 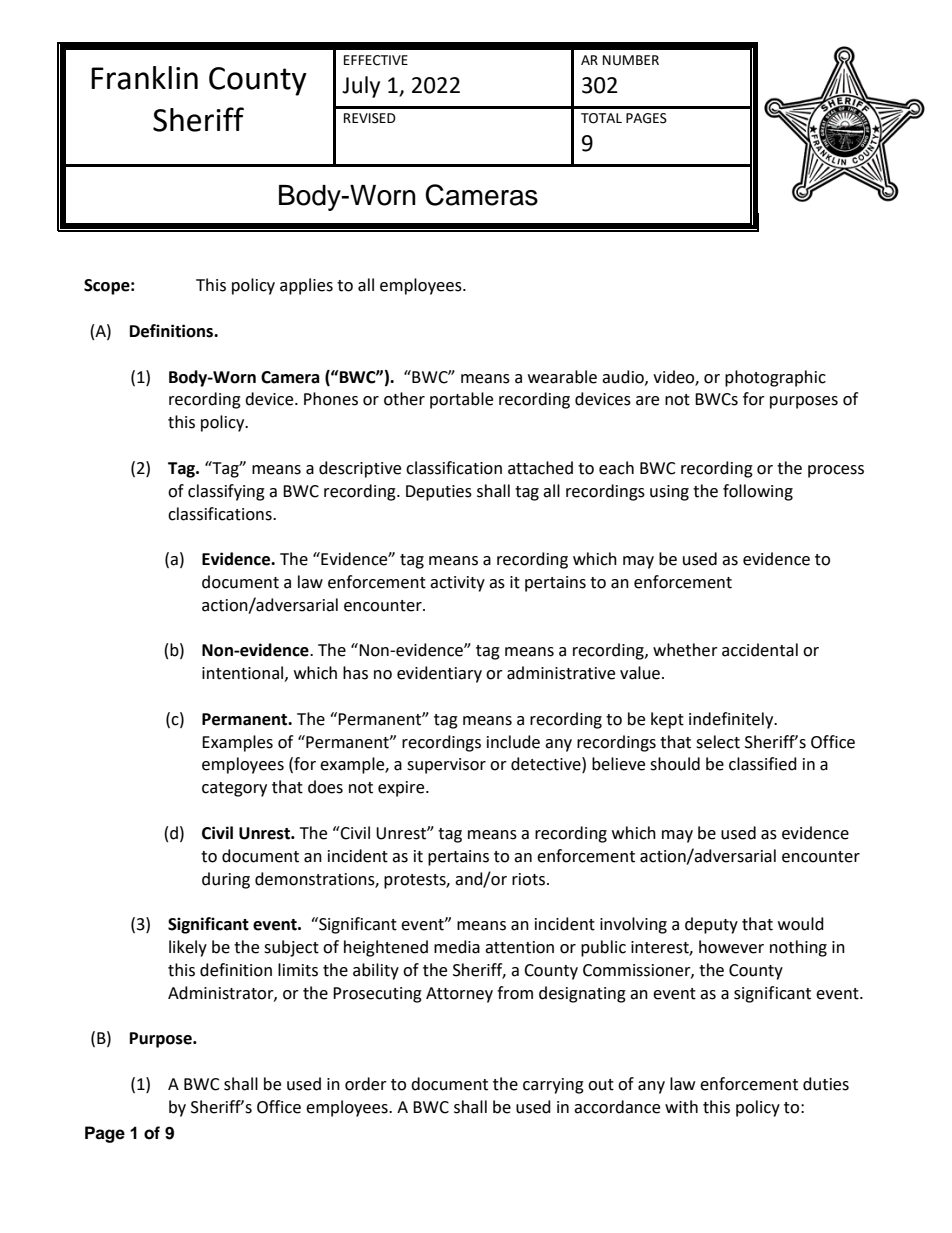 I want to click on Franklin, so click(x=144, y=78).
